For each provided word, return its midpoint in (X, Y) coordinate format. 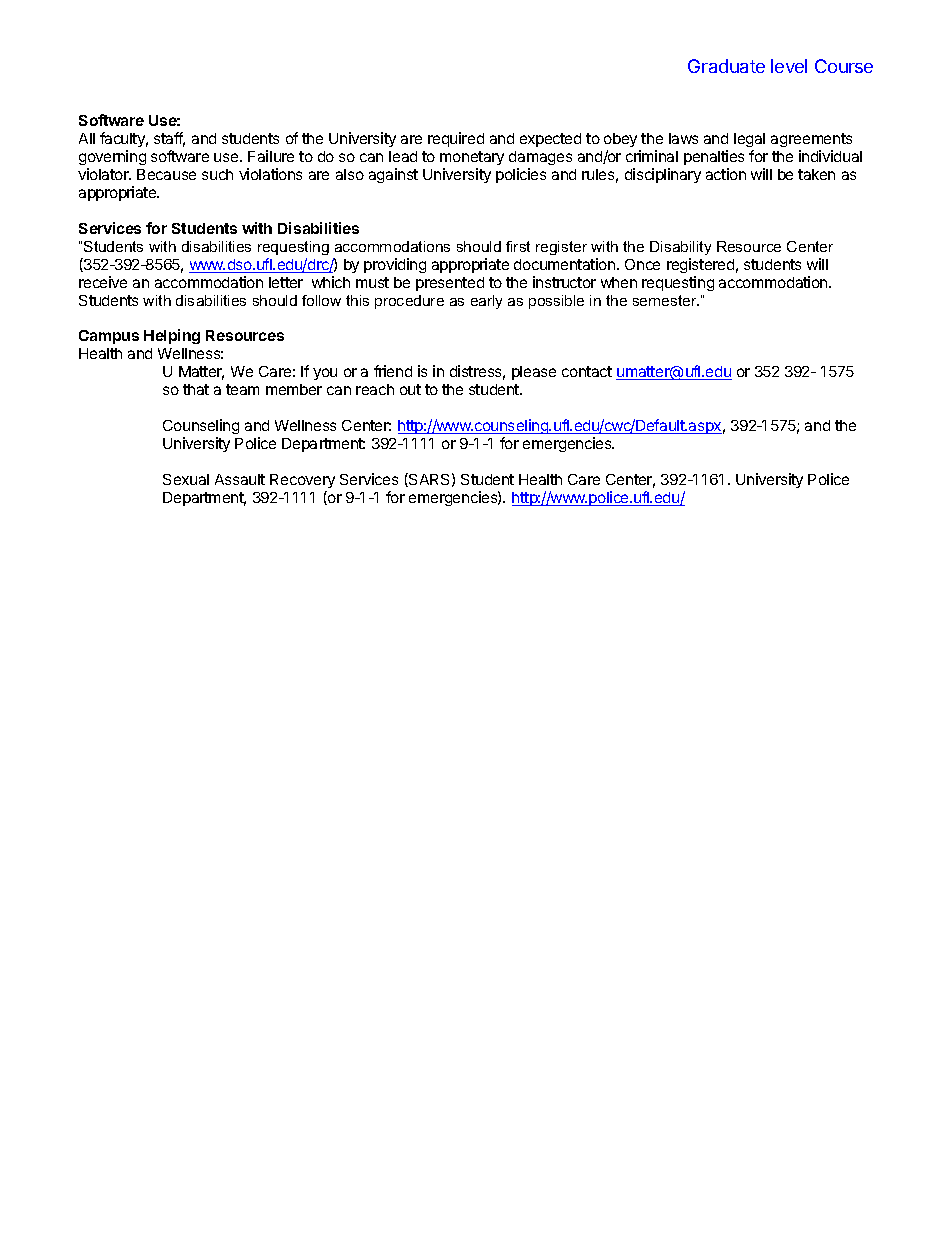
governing (112, 159)
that (196, 389)
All (87, 138)
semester (666, 300)
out (410, 389)
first (518, 246)
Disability (680, 248)
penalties (714, 157)
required (456, 139)
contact (587, 371)
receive (103, 282)
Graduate (726, 66)
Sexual (186, 479)
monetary (472, 160)
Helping (172, 336)
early (486, 302)
